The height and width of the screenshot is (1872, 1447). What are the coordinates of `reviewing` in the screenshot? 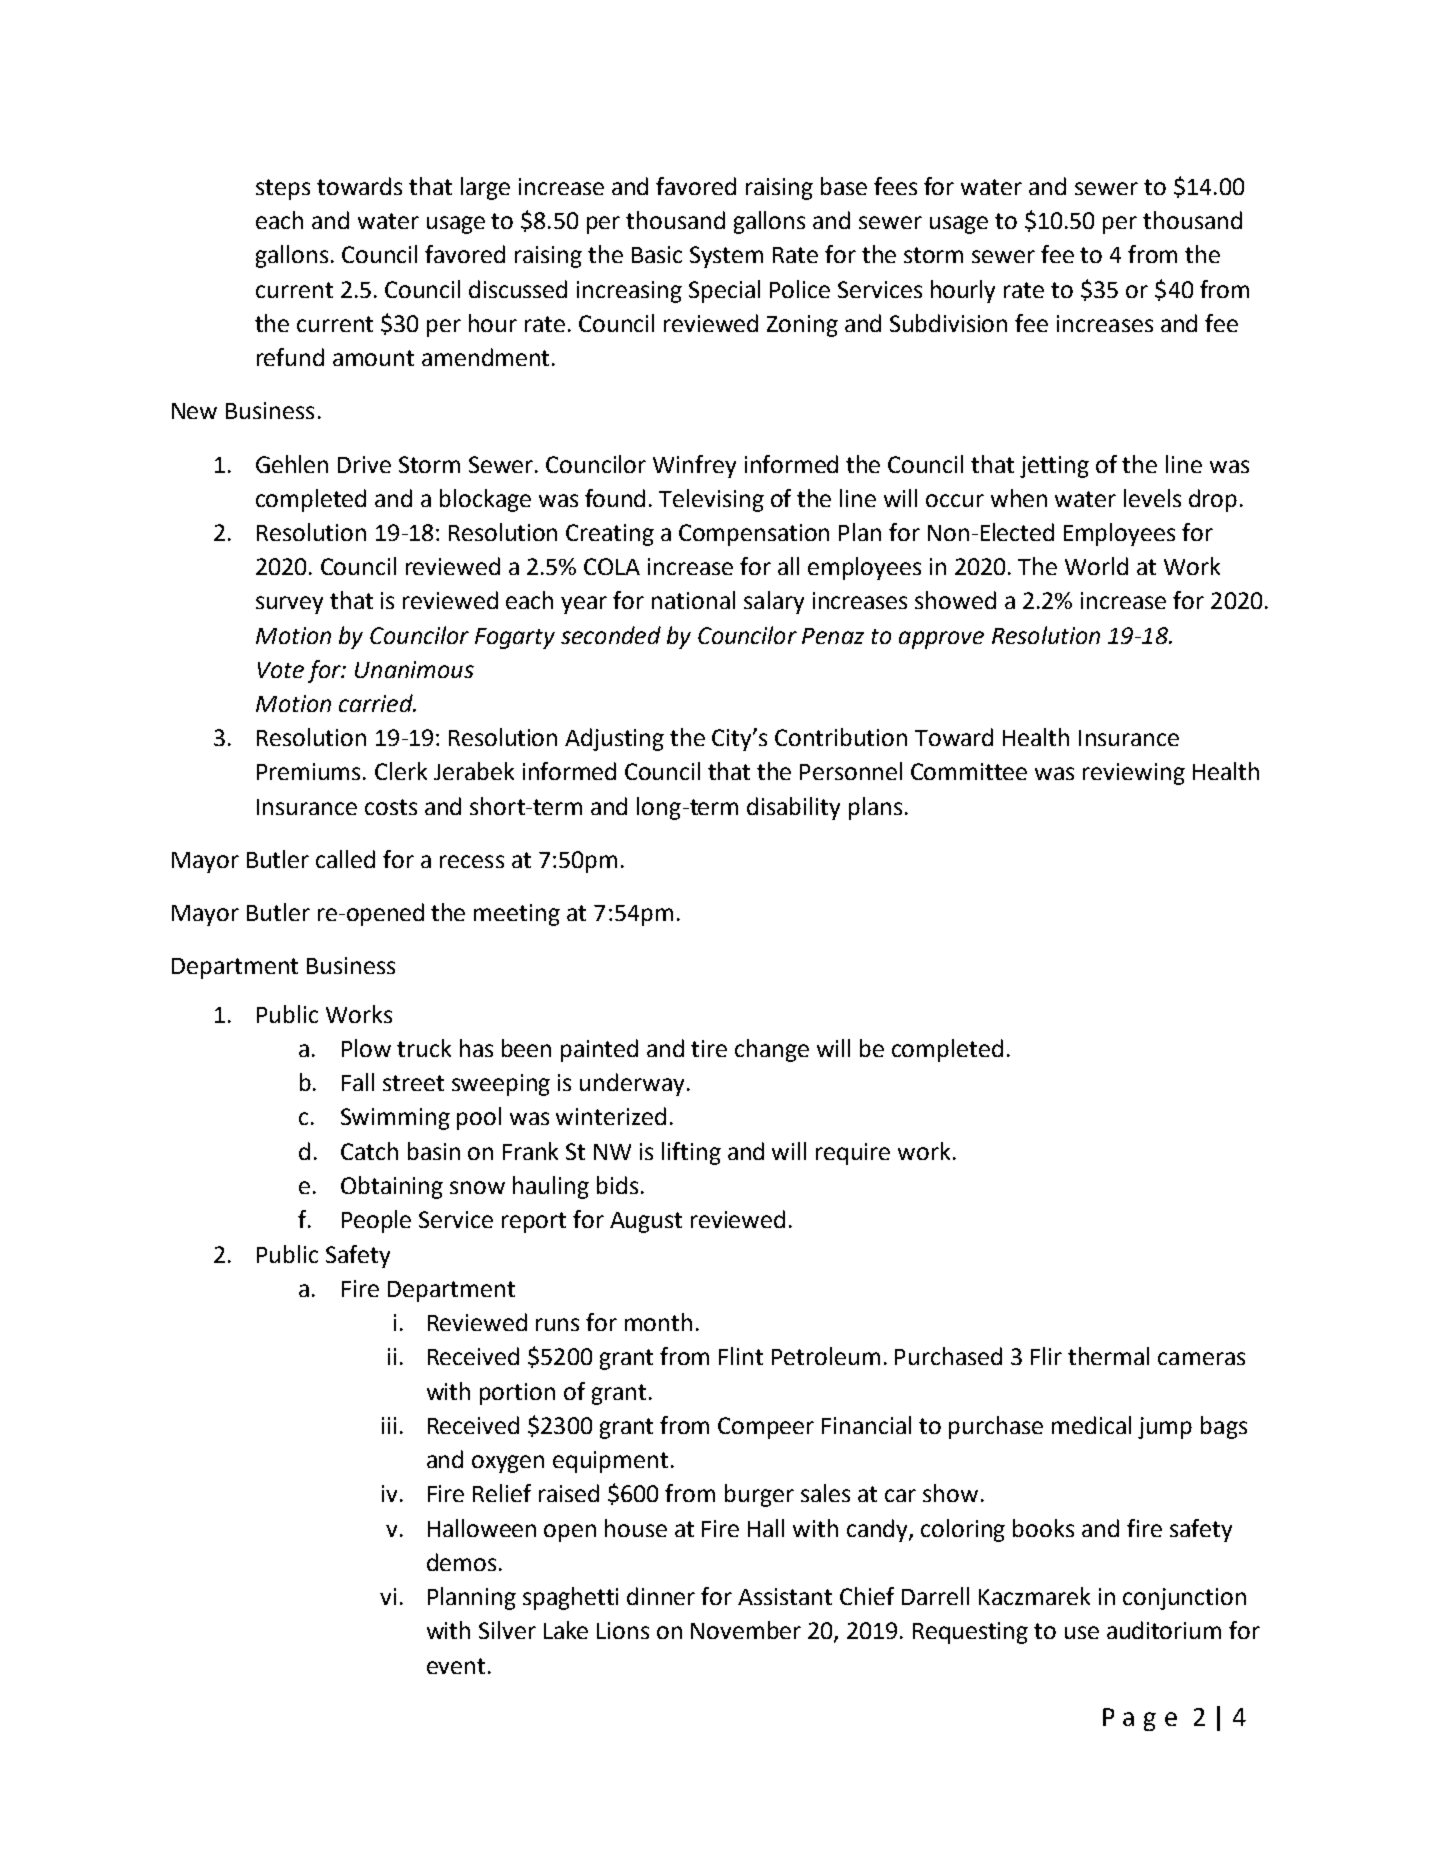 It's located at (1134, 774).
